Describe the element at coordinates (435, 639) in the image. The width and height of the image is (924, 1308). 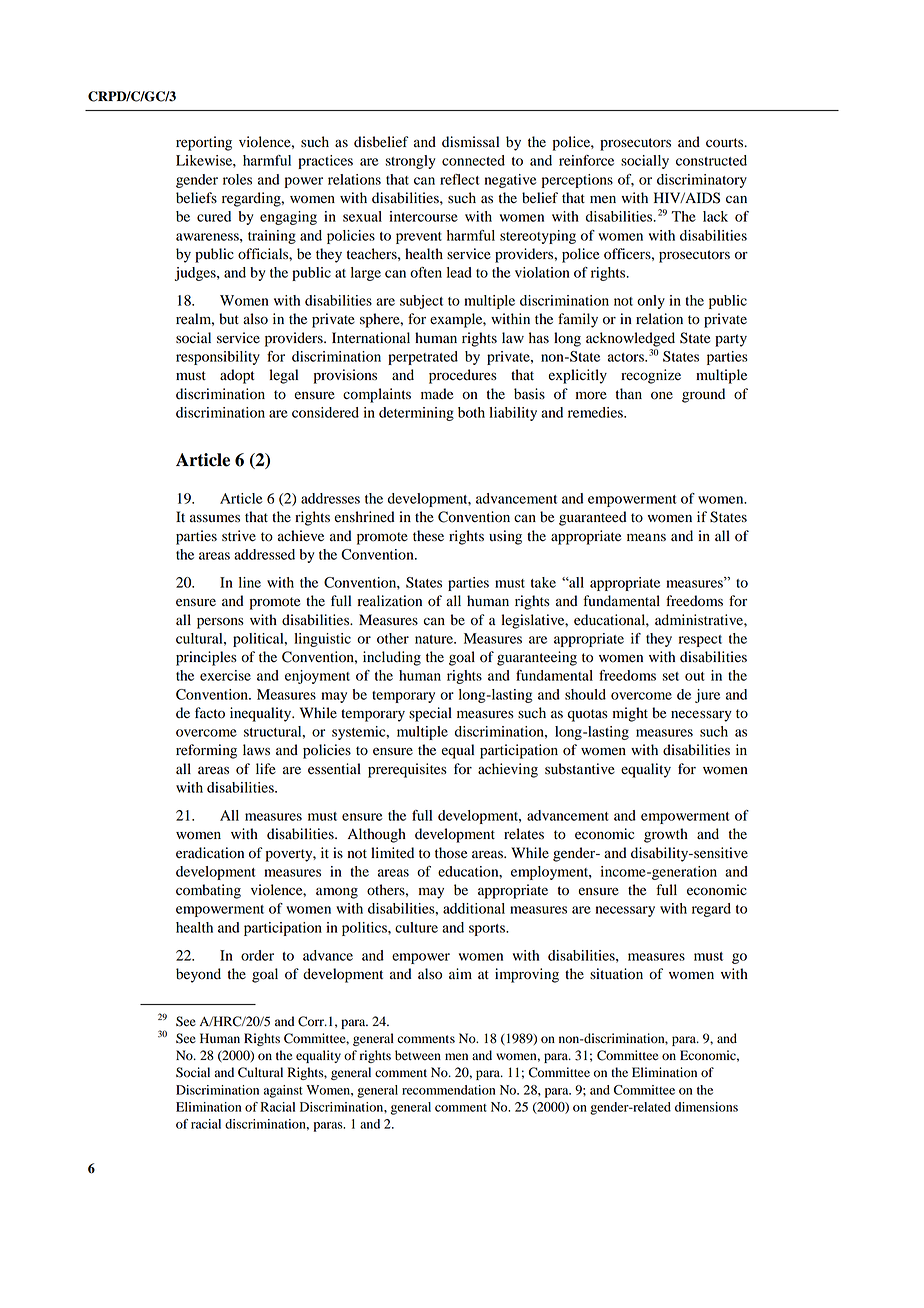
I see `nature` at that location.
